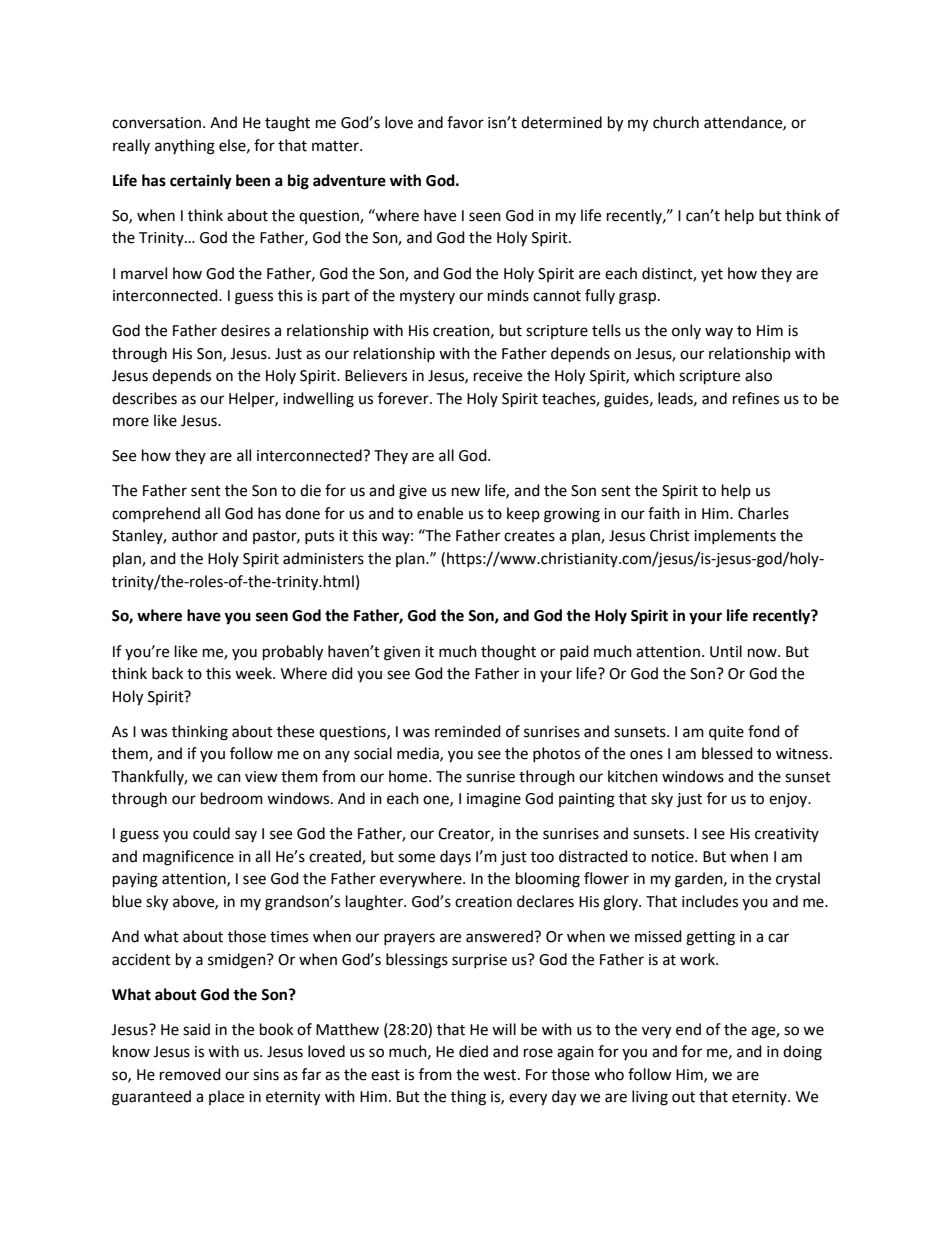 The image size is (952, 1233). Describe the element at coordinates (676, 122) in the screenshot. I see `church` at that location.
